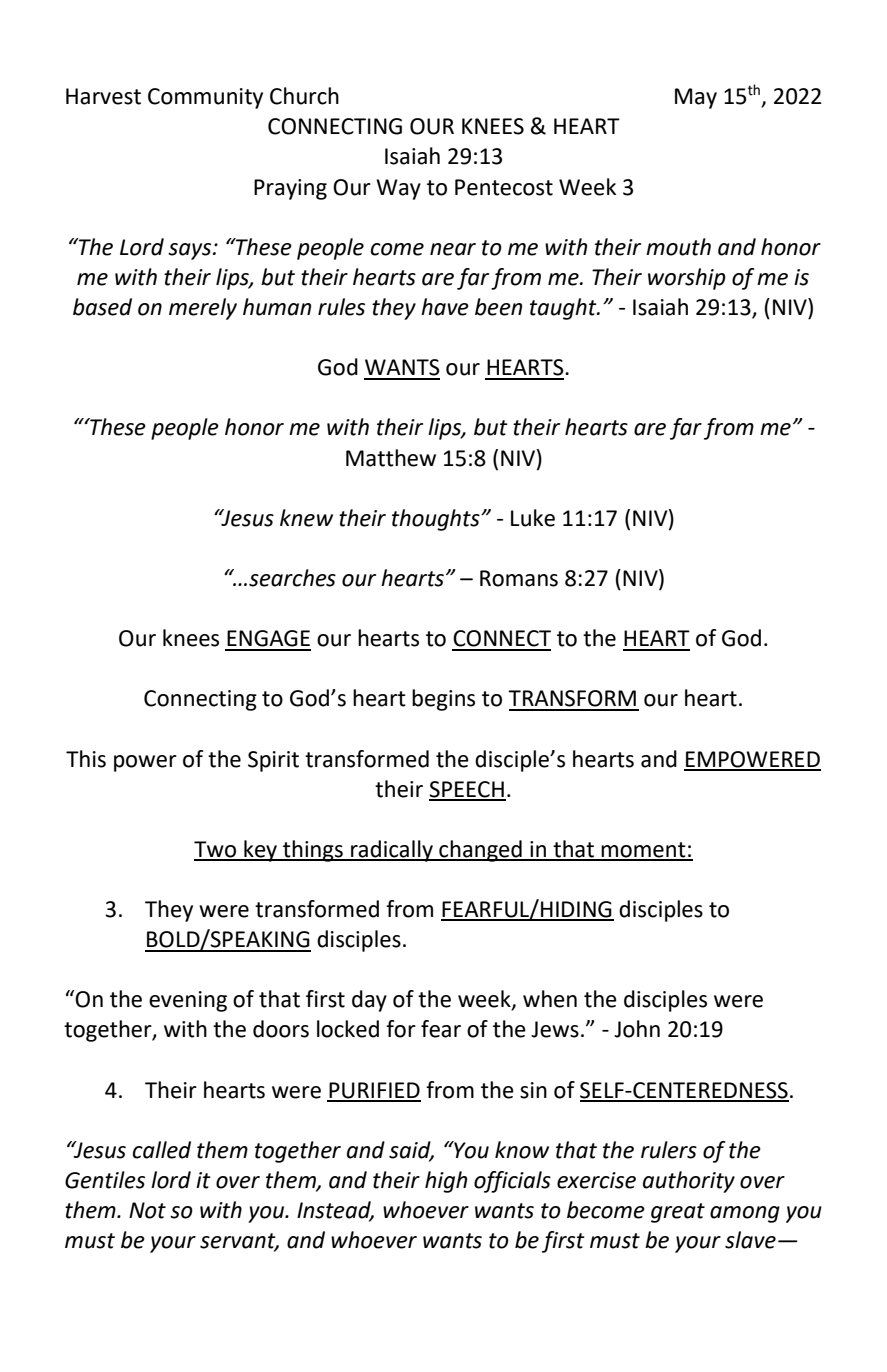 The height and width of the document is (1372, 887). I want to click on merely, so click(203, 309).
